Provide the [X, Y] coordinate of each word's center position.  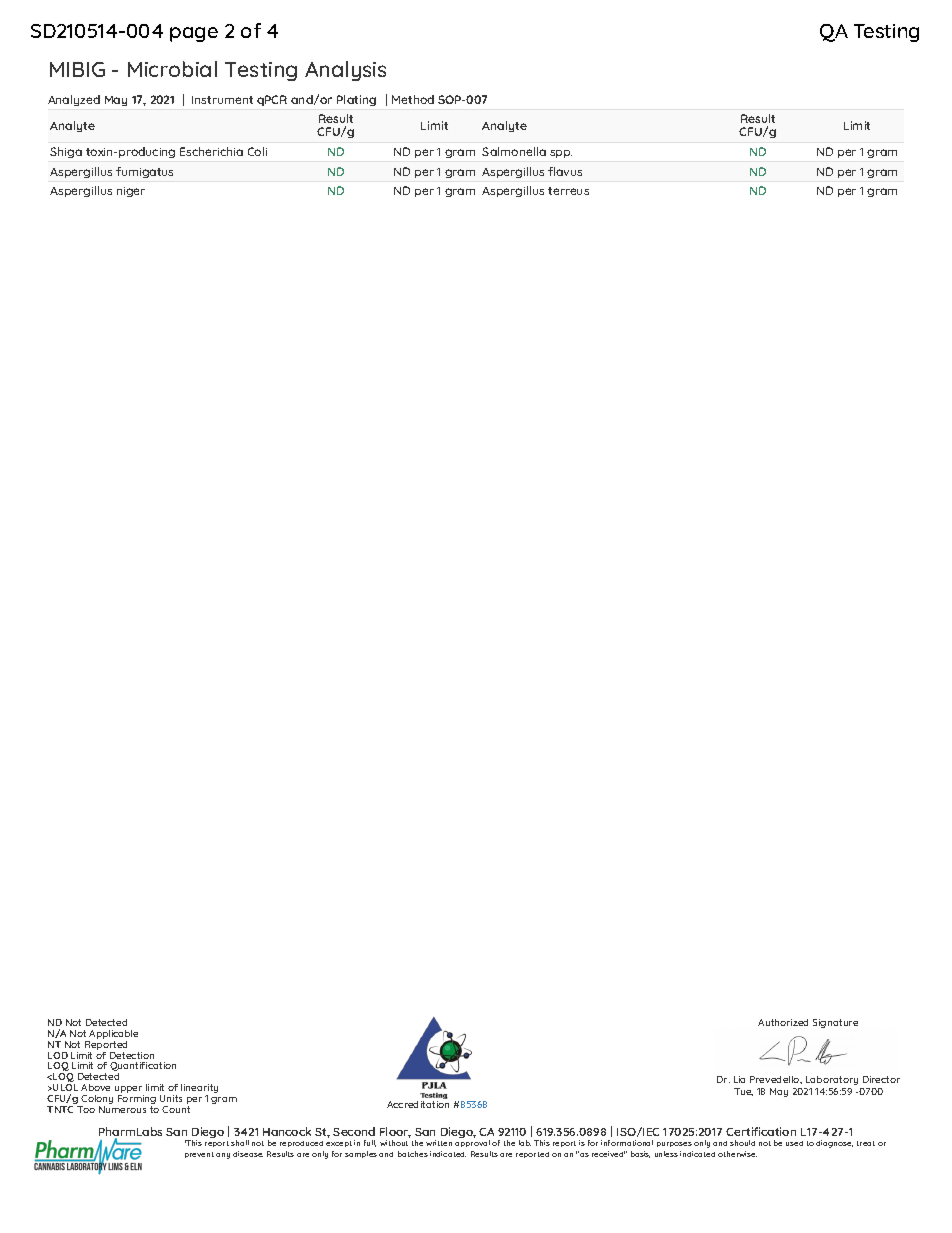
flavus [565, 171]
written [439, 1143]
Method [413, 99]
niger [131, 192]
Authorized [783, 1022]
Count [176, 1109]
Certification [761, 1131]
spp [561, 154]
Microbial [172, 69]
